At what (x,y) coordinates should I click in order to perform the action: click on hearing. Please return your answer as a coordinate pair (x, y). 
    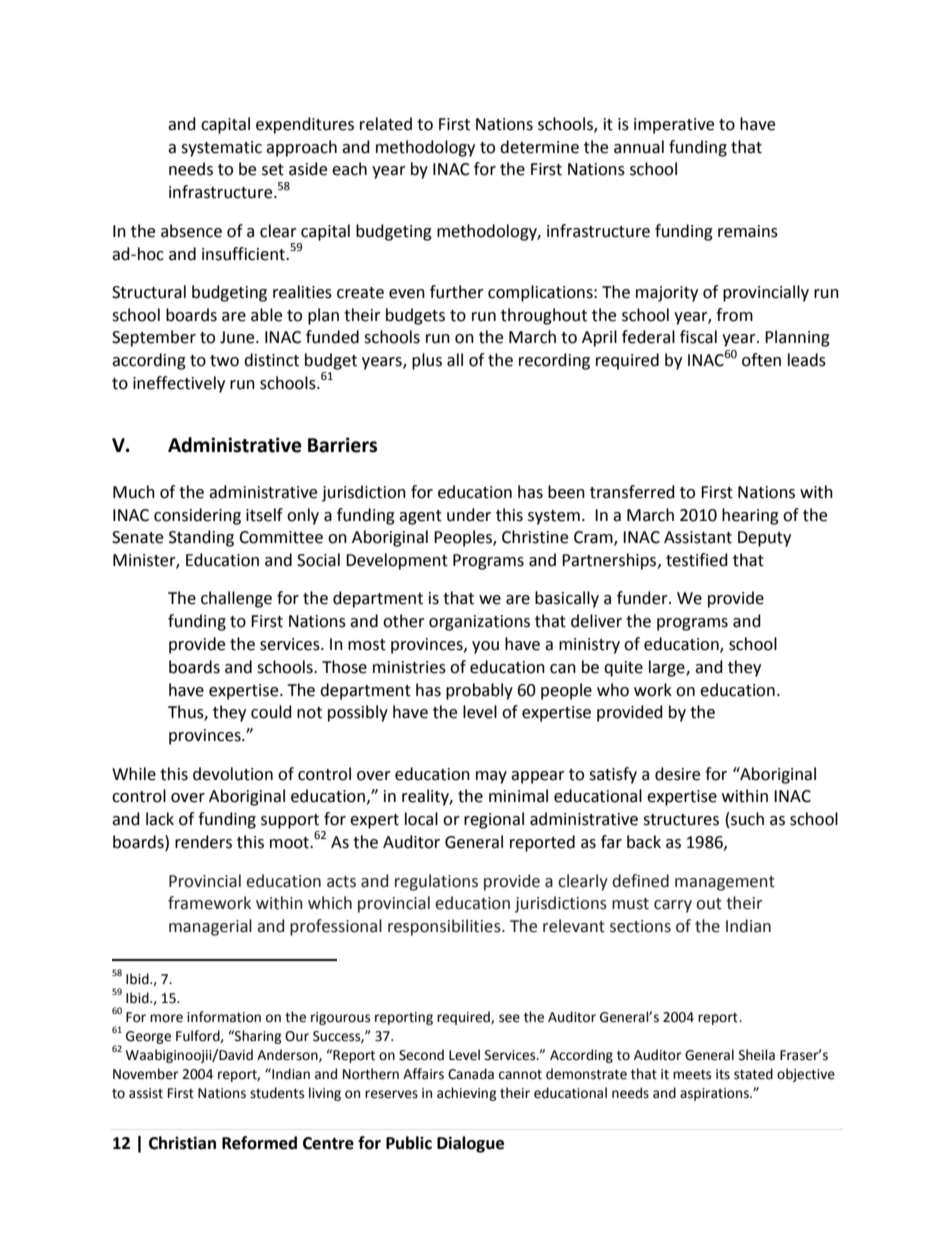
    Looking at the image, I should click on (750, 516).
